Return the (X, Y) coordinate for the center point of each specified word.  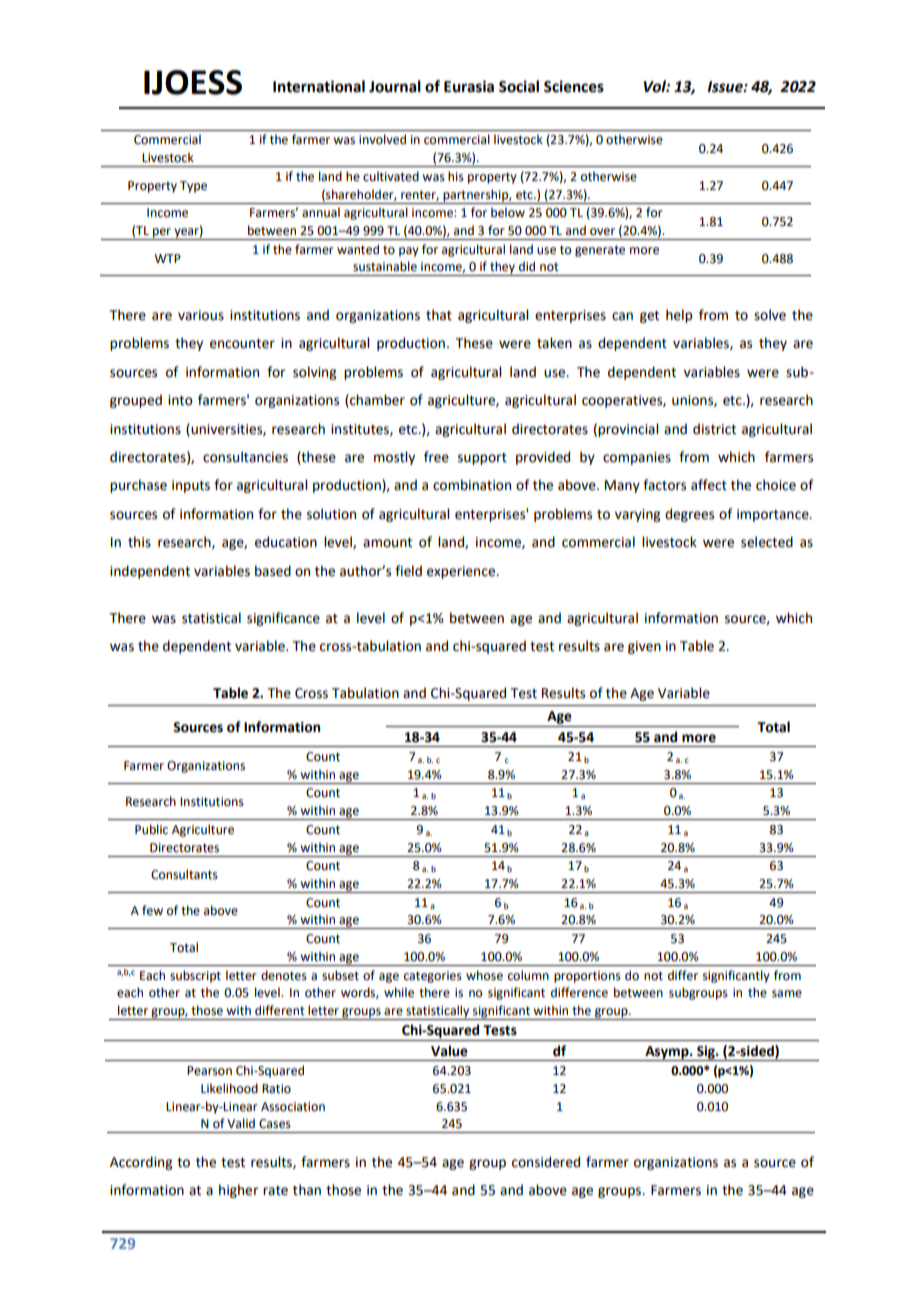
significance (283, 619)
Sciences (574, 86)
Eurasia (469, 86)
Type (193, 187)
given (644, 647)
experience (462, 572)
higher (238, 1191)
